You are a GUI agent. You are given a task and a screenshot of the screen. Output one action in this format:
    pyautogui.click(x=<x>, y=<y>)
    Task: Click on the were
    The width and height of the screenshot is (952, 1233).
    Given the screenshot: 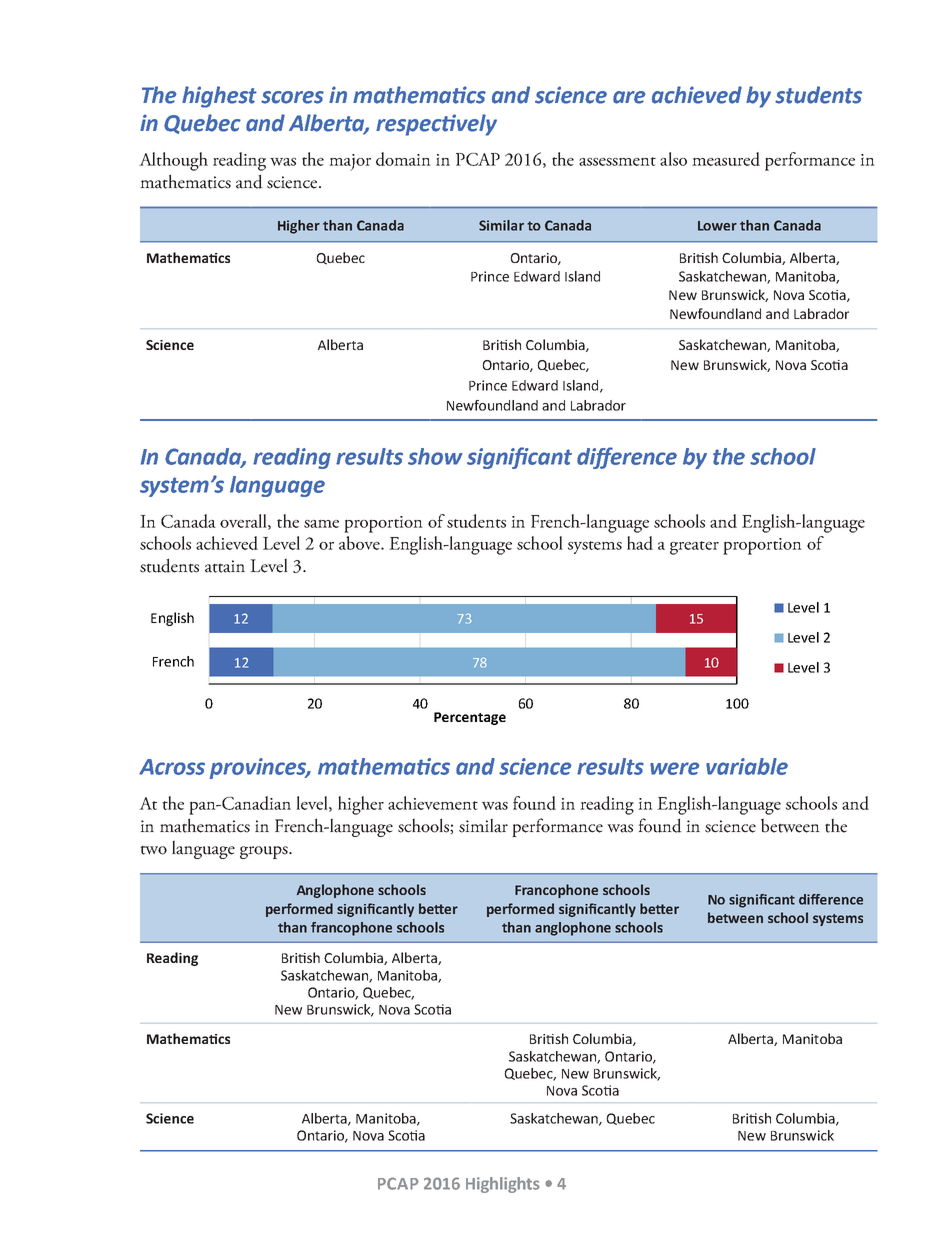 What is the action you would take?
    pyautogui.click(x=675, y=768)
